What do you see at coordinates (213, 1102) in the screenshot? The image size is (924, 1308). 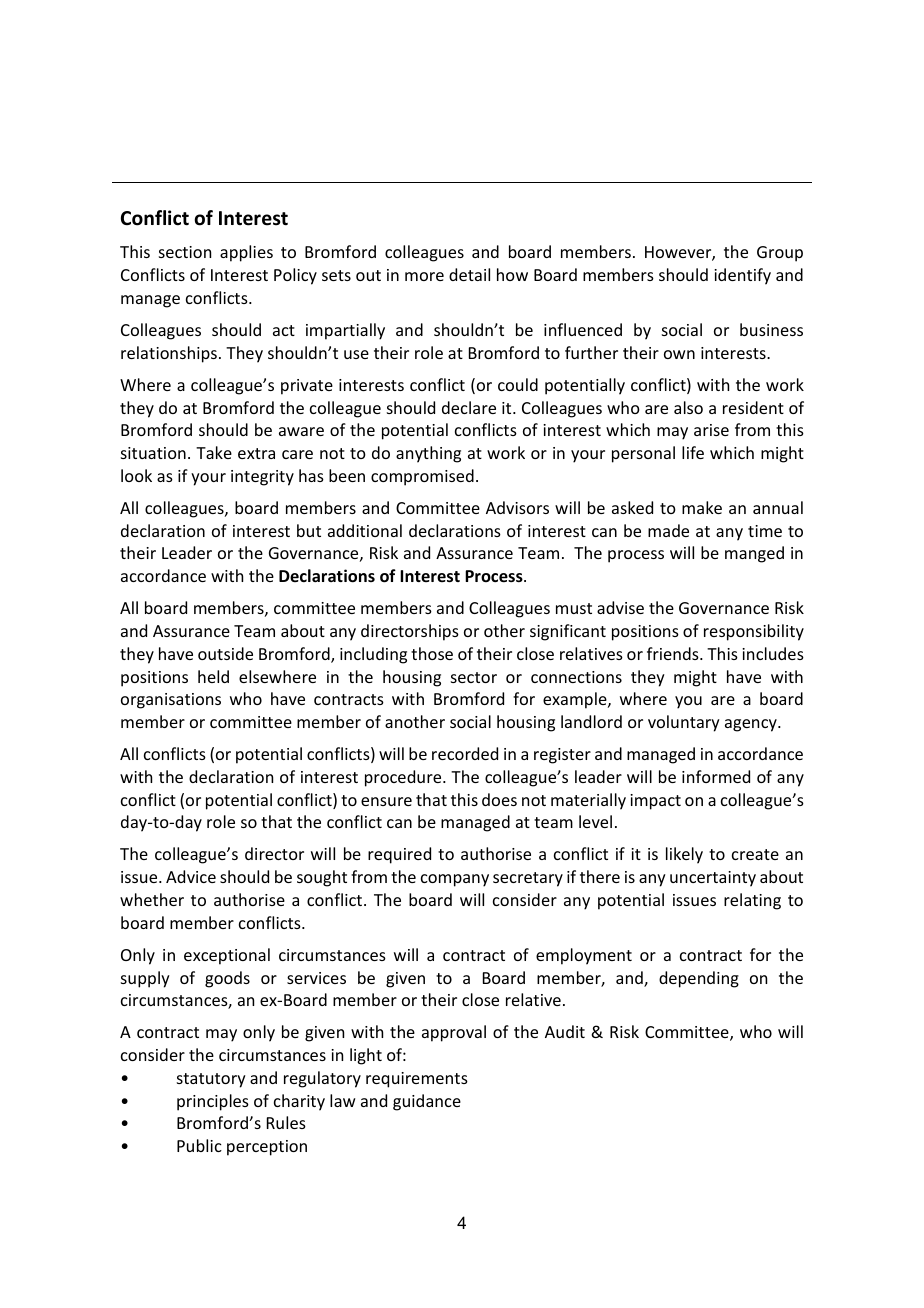 I see `principles` at bounding box center [213, 1102].
